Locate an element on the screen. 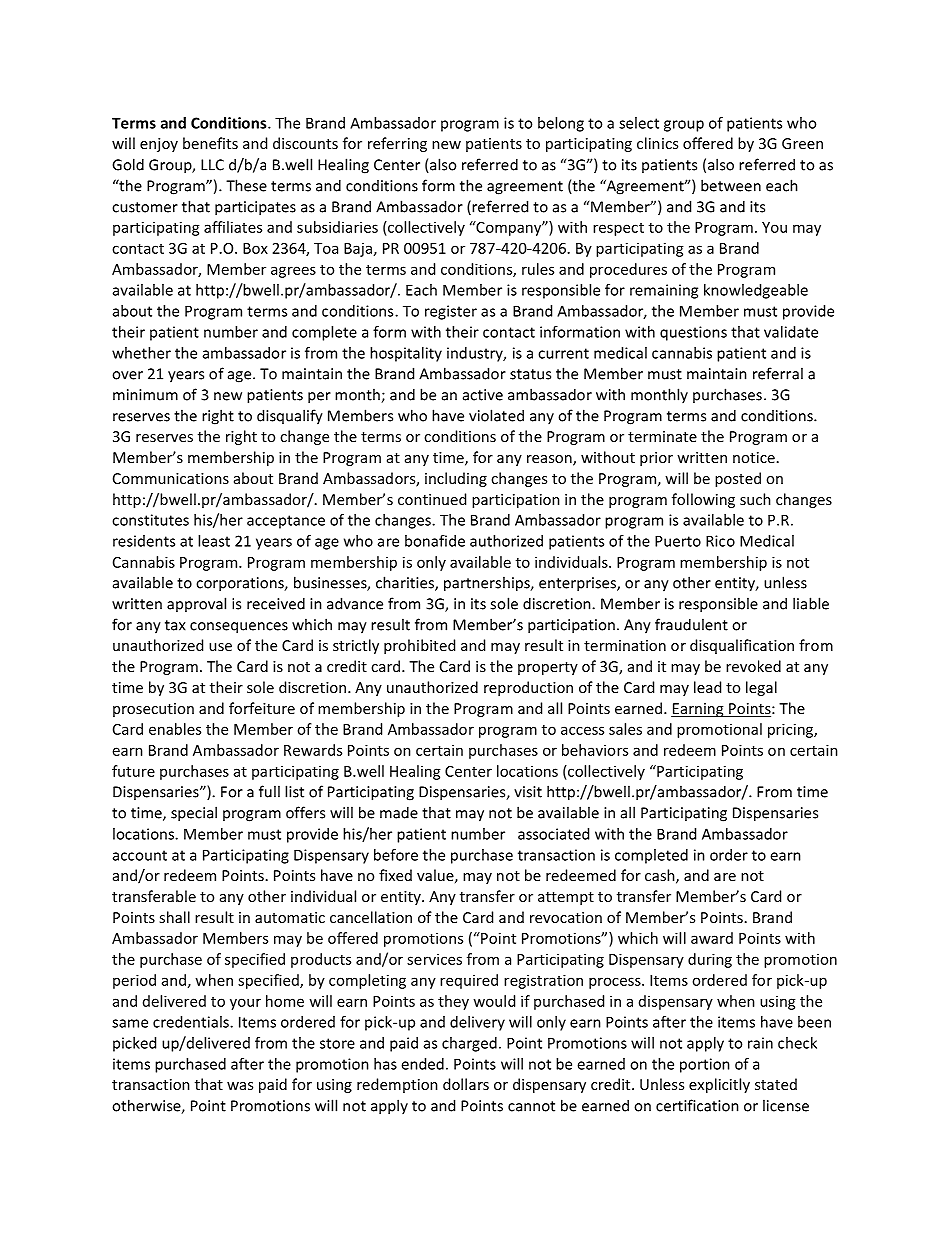 The height and width of the screenshot is (1233, 952). award is located at coordinates (712, 938).
